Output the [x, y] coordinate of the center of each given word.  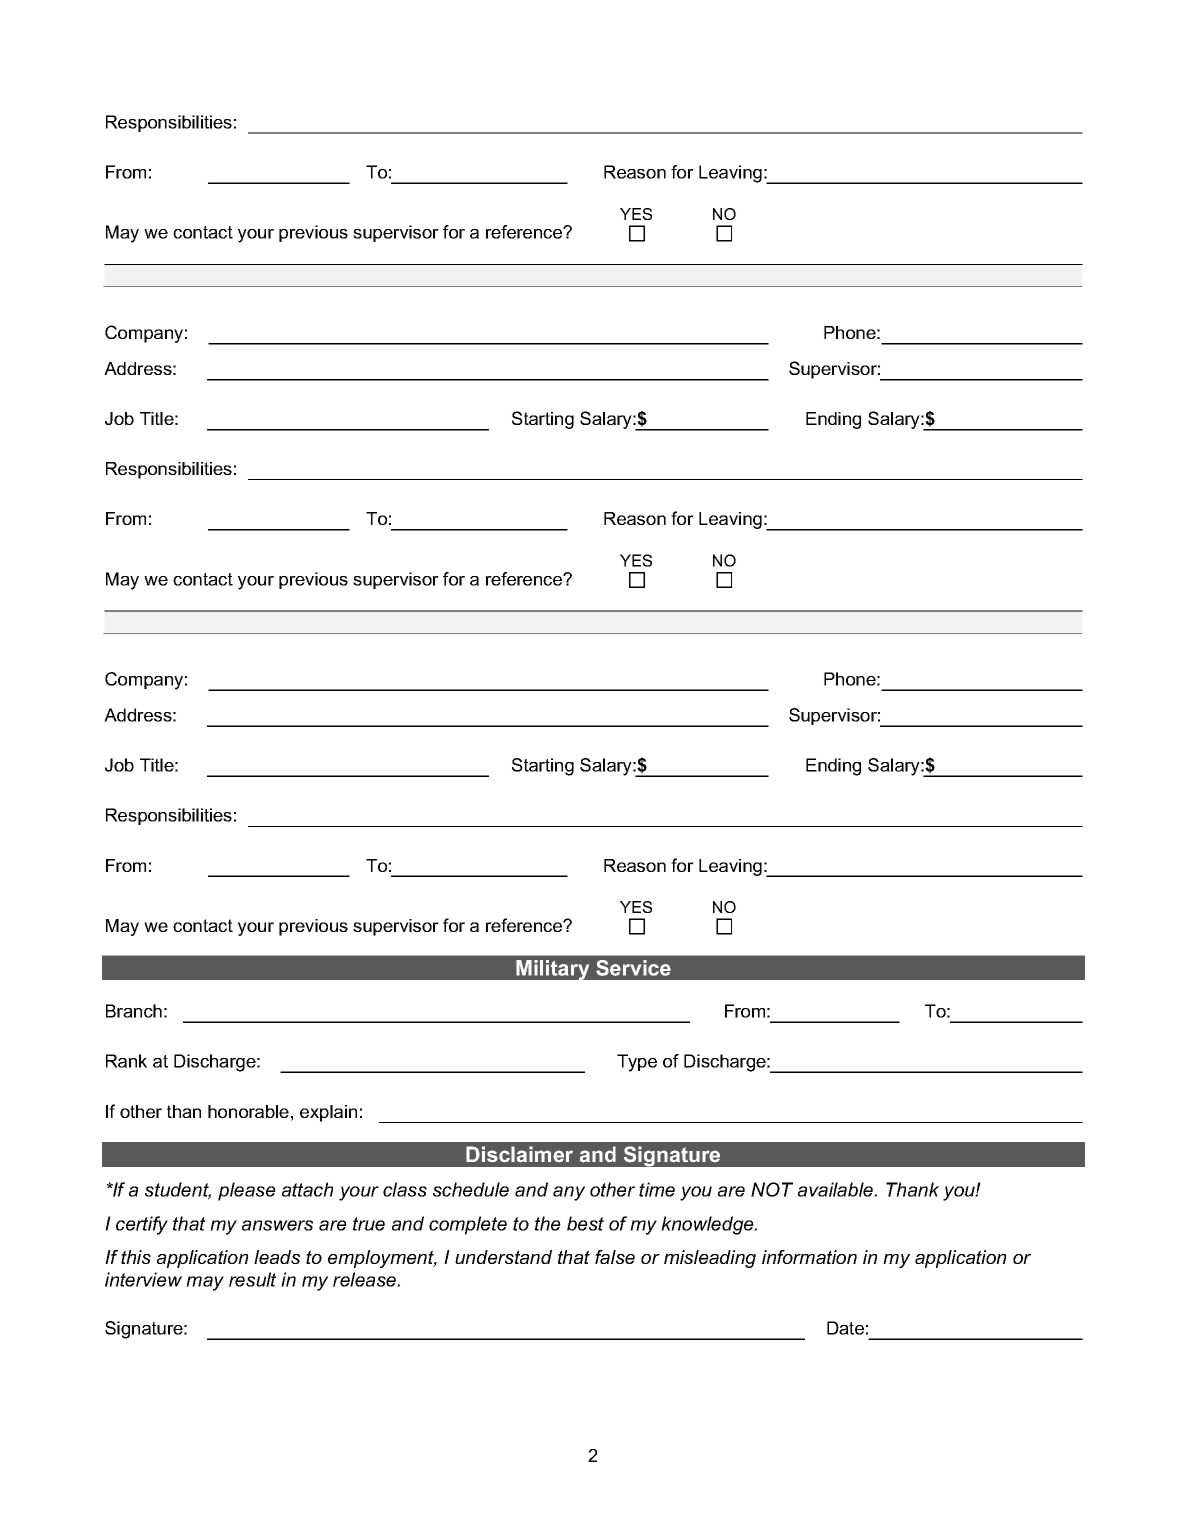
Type [637, 1063]
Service [633, 968]
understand [503, 1257]
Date [845, 1328]
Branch [134, 1011]
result [252, 1279]
